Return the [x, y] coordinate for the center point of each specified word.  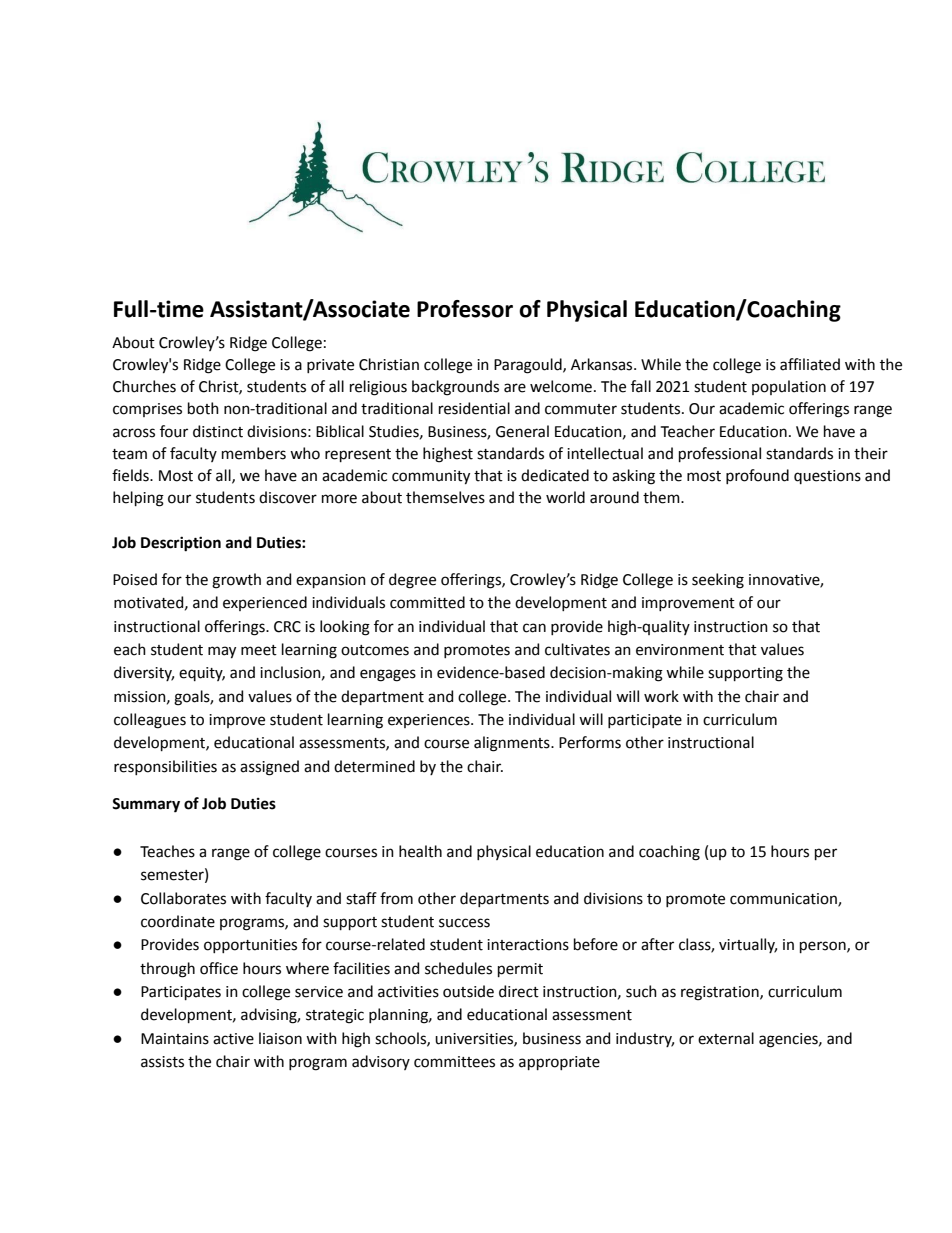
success [464, 923]
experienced [265, 603]
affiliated [810, 364]
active [233, 1039]
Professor [465, 309]
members [254, 453]
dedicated [555, 475]
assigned [269, 768]
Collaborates [183, 898]
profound [757, 476]
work [661, 696]
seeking [718, 581]
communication [784, 899]
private [330, 366]
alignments [513, 744]
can [534, 628]
